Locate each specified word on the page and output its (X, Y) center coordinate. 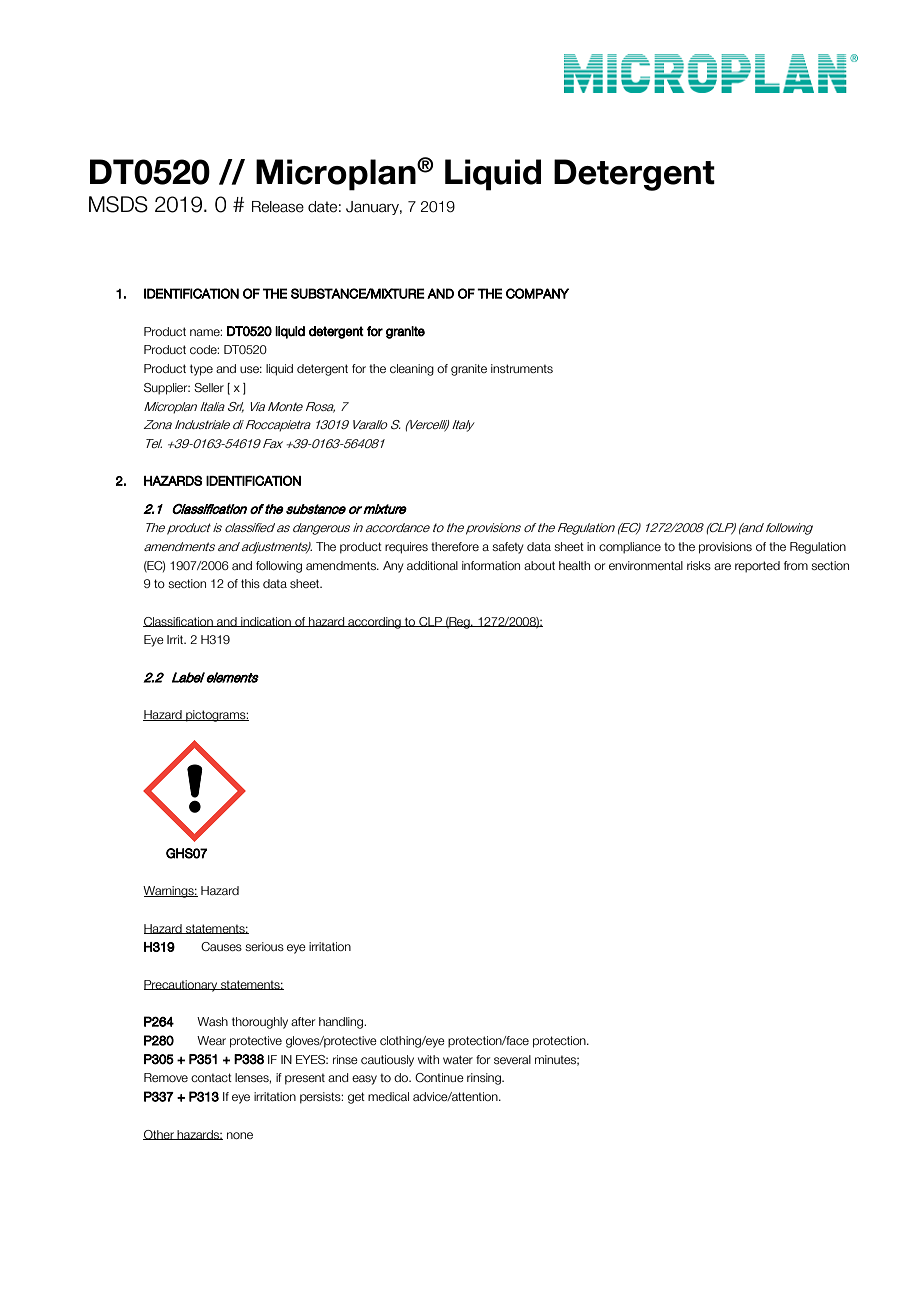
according (374, 623)
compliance (630, 548)
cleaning (412, 370)
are (722, 566)
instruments (522, 368)
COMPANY (537, 293)
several (512, 1059)
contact (211, 1077)
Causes (221, 946)
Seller (209, 387)
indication (266, 622)
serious (264, 946)
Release (278, 207)
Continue (439, 1077)
